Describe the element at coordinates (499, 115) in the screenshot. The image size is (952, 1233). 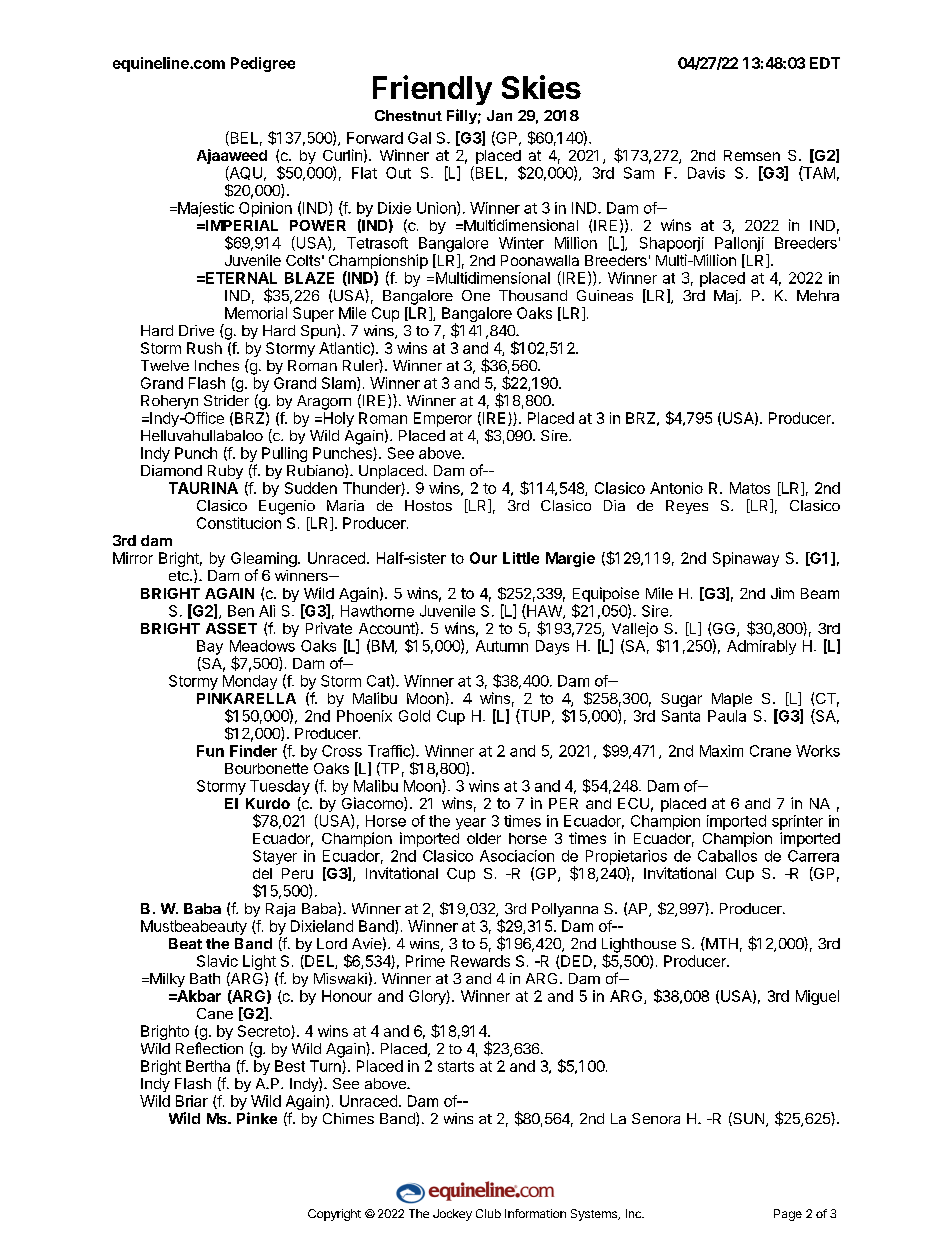
I see `Jan` at that location.
